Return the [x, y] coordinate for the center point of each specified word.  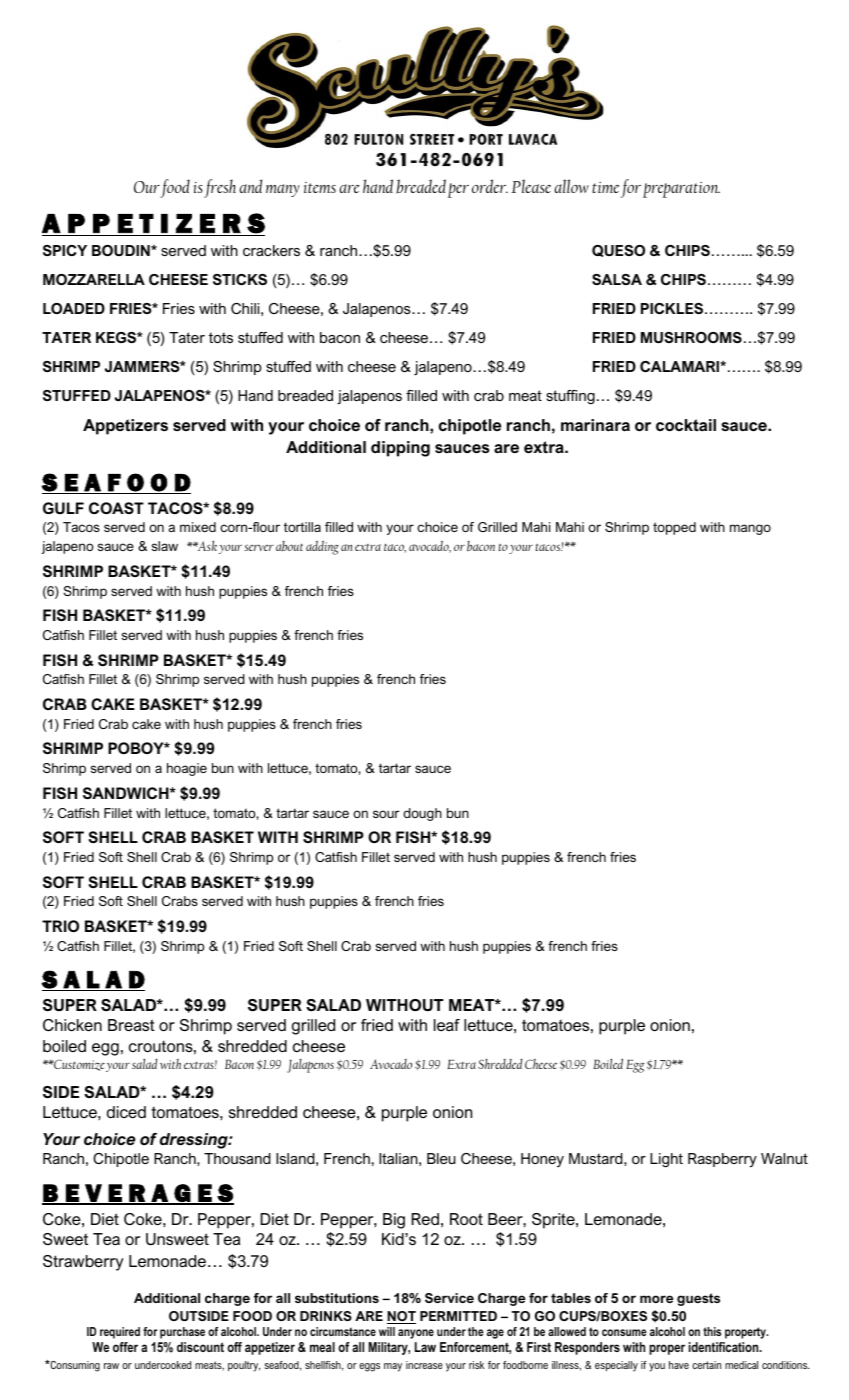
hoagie [187, 769]
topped [674, 528]
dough [422, 814]
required [120, 1333]
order [490, 186]
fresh [220, 188]
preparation [681, 190]
